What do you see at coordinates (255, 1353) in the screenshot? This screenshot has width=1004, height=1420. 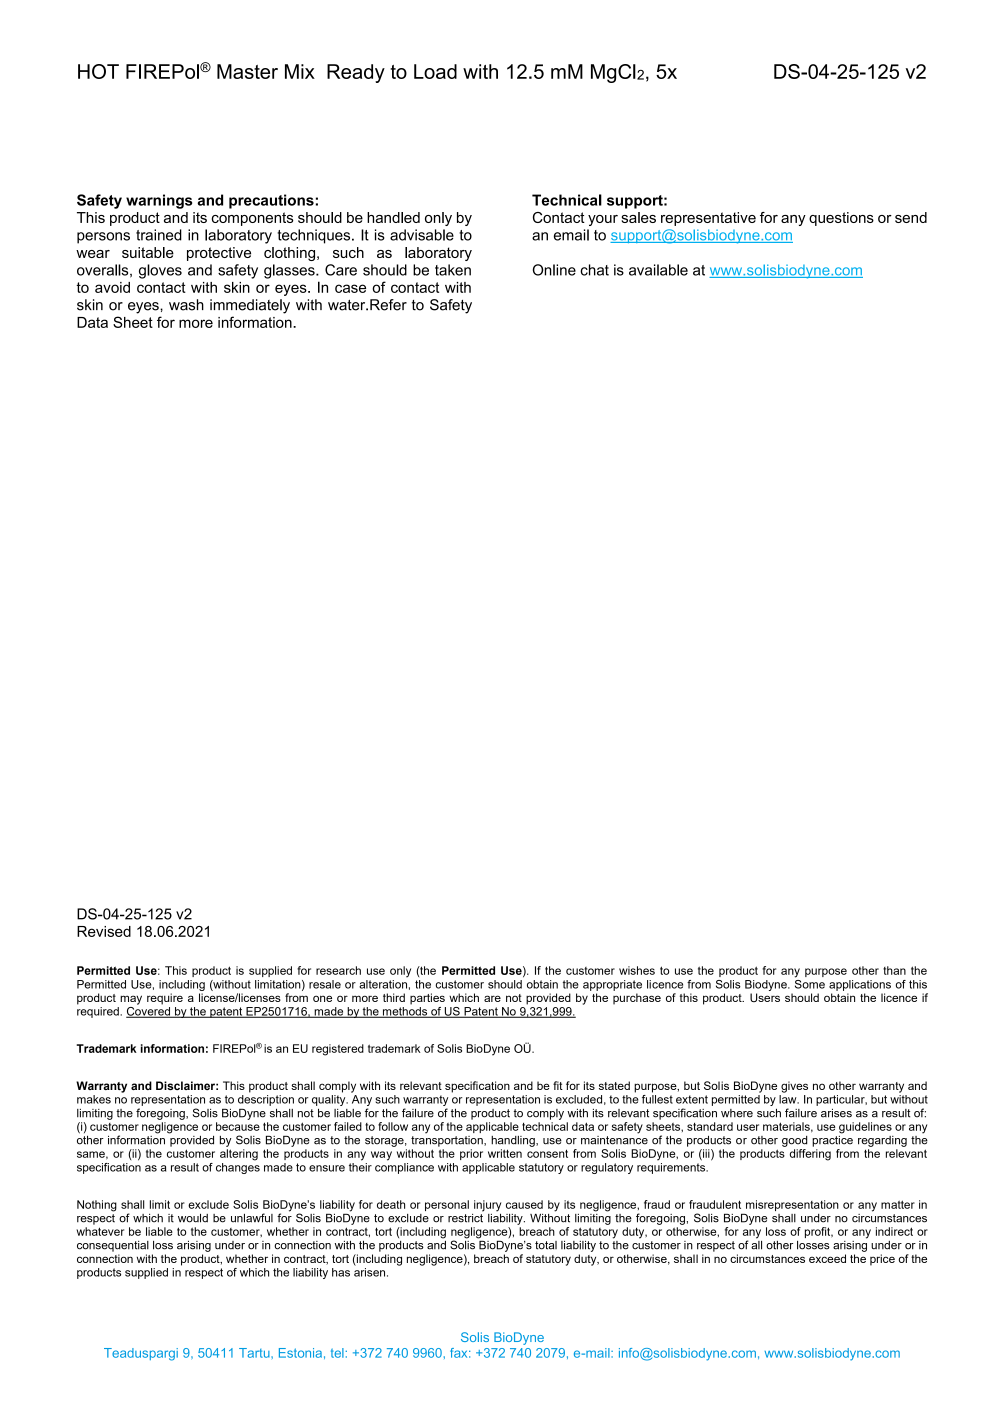 I see `Tartu` at bounding box center [255, 1353].
